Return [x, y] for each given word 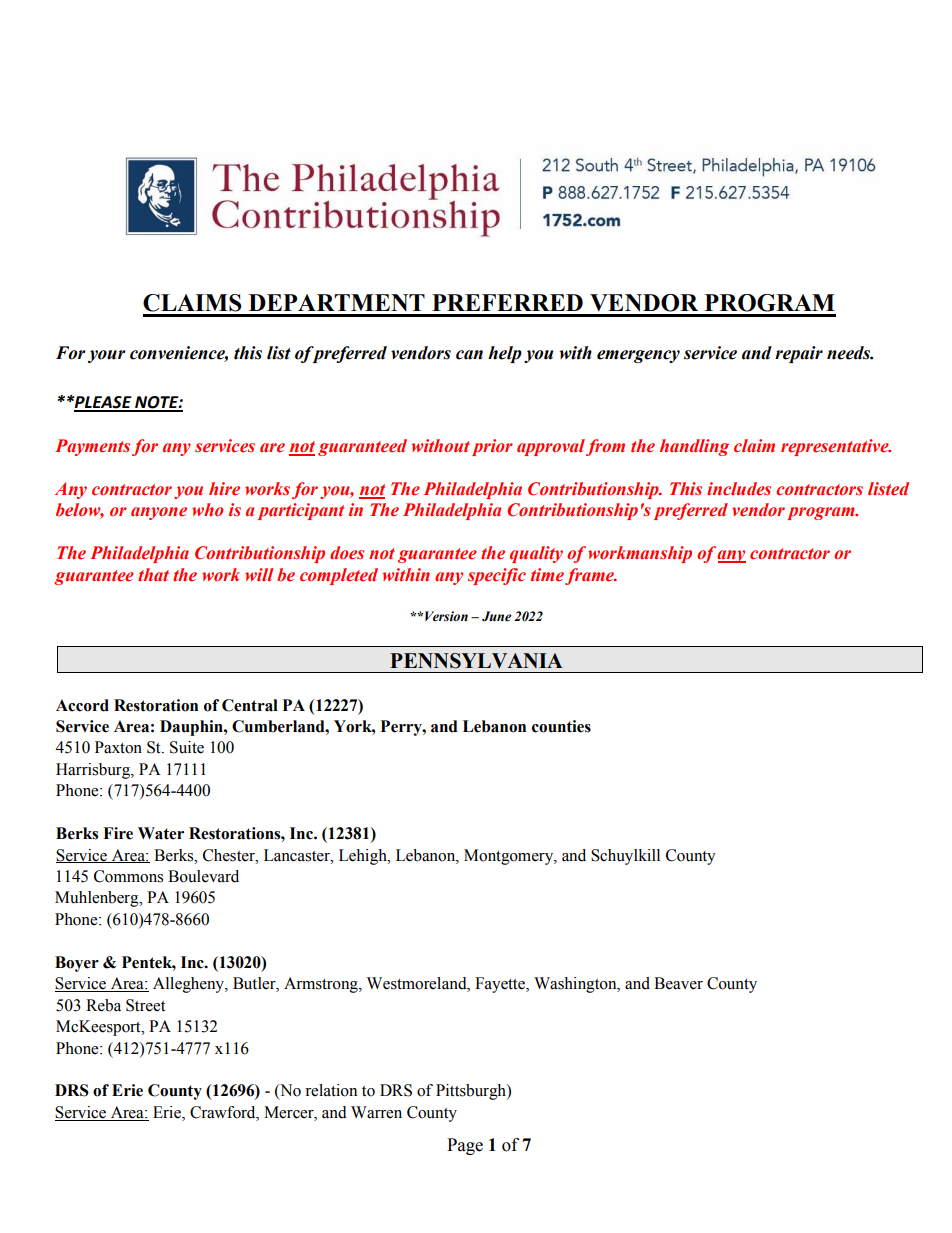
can [469, 355]
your [107, 356]
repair [799, 354]
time [547, 575]
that [153, 574]
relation [331, 1090]
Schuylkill [625, 857]
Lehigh [364, 857]
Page [465, 1146]
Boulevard [203, 876]
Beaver [678, 983]
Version [446, 616]
